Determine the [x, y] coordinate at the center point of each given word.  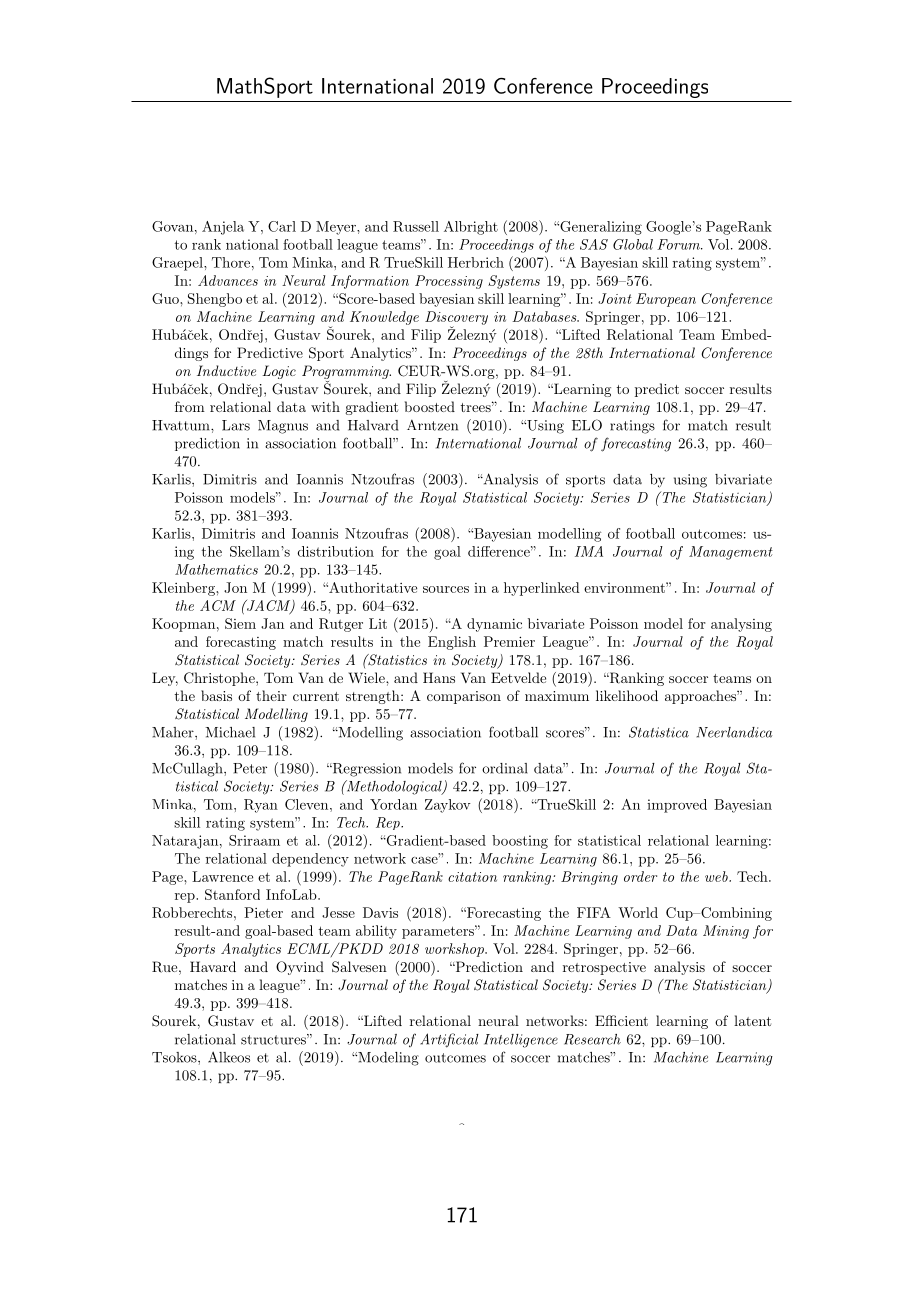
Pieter [263, 912]
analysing [741, 625]
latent [752, 1020]
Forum [679, 244]
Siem [240, 623]
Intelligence [521, 1041]
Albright [471, 228]
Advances [228, 280]
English [452, 643]
